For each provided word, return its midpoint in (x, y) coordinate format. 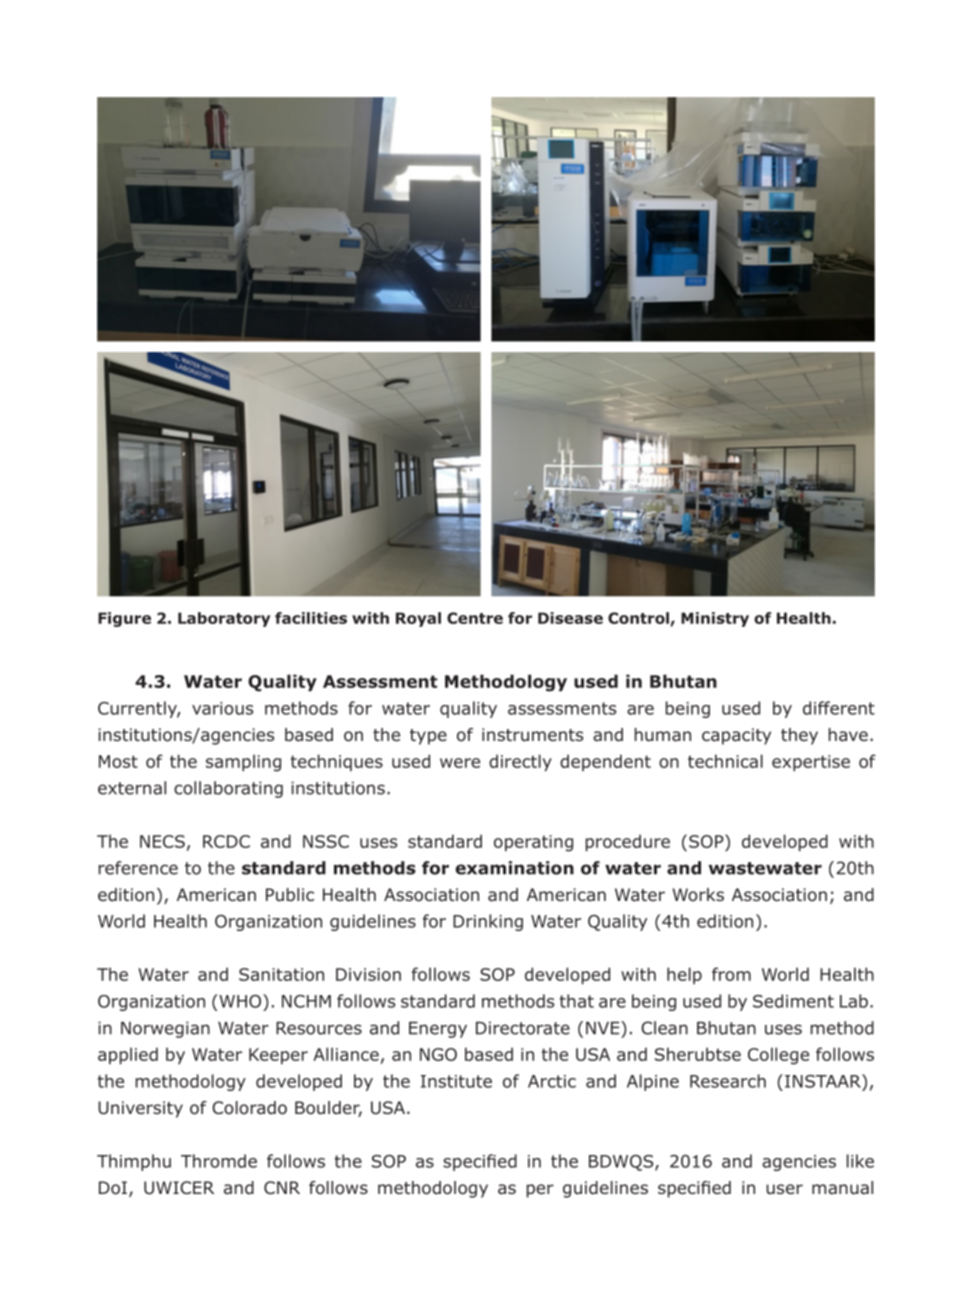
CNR (282, 1187)
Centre (475, 618)
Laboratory (224, 619)
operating (533, 843)
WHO (241, 1001)
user (784, 1189)
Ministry (715, 619)
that (577, 1001)
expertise (811, 763)
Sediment (793, 1001)
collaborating (228, 789)
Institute (456, 1081)
